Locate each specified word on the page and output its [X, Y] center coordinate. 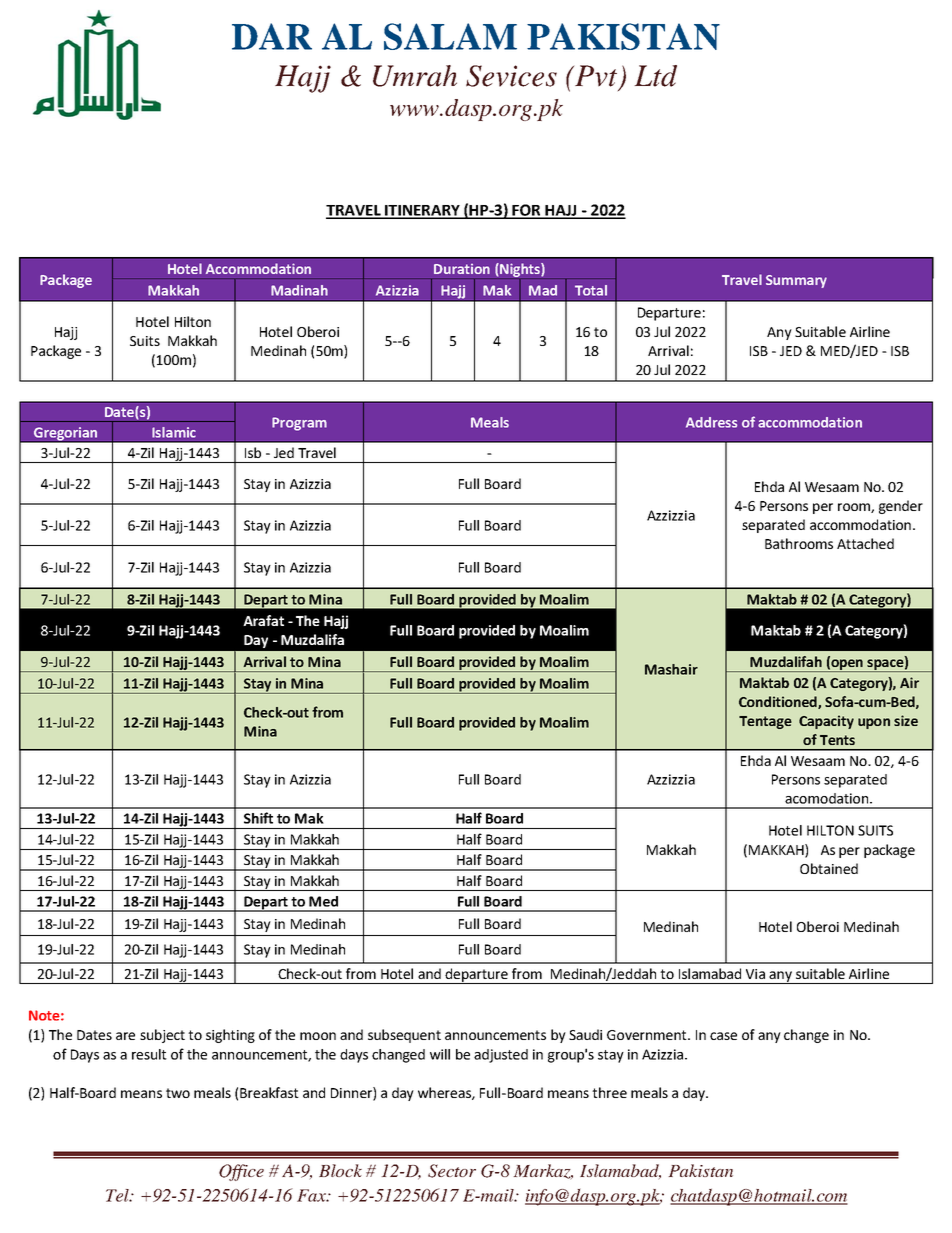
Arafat [263, 620]
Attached [865, 543]
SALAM [450, 36]
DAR [272, 36]
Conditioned [779, 702]
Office [241, 1172]
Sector [452, 1171]
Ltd [656, 76]
